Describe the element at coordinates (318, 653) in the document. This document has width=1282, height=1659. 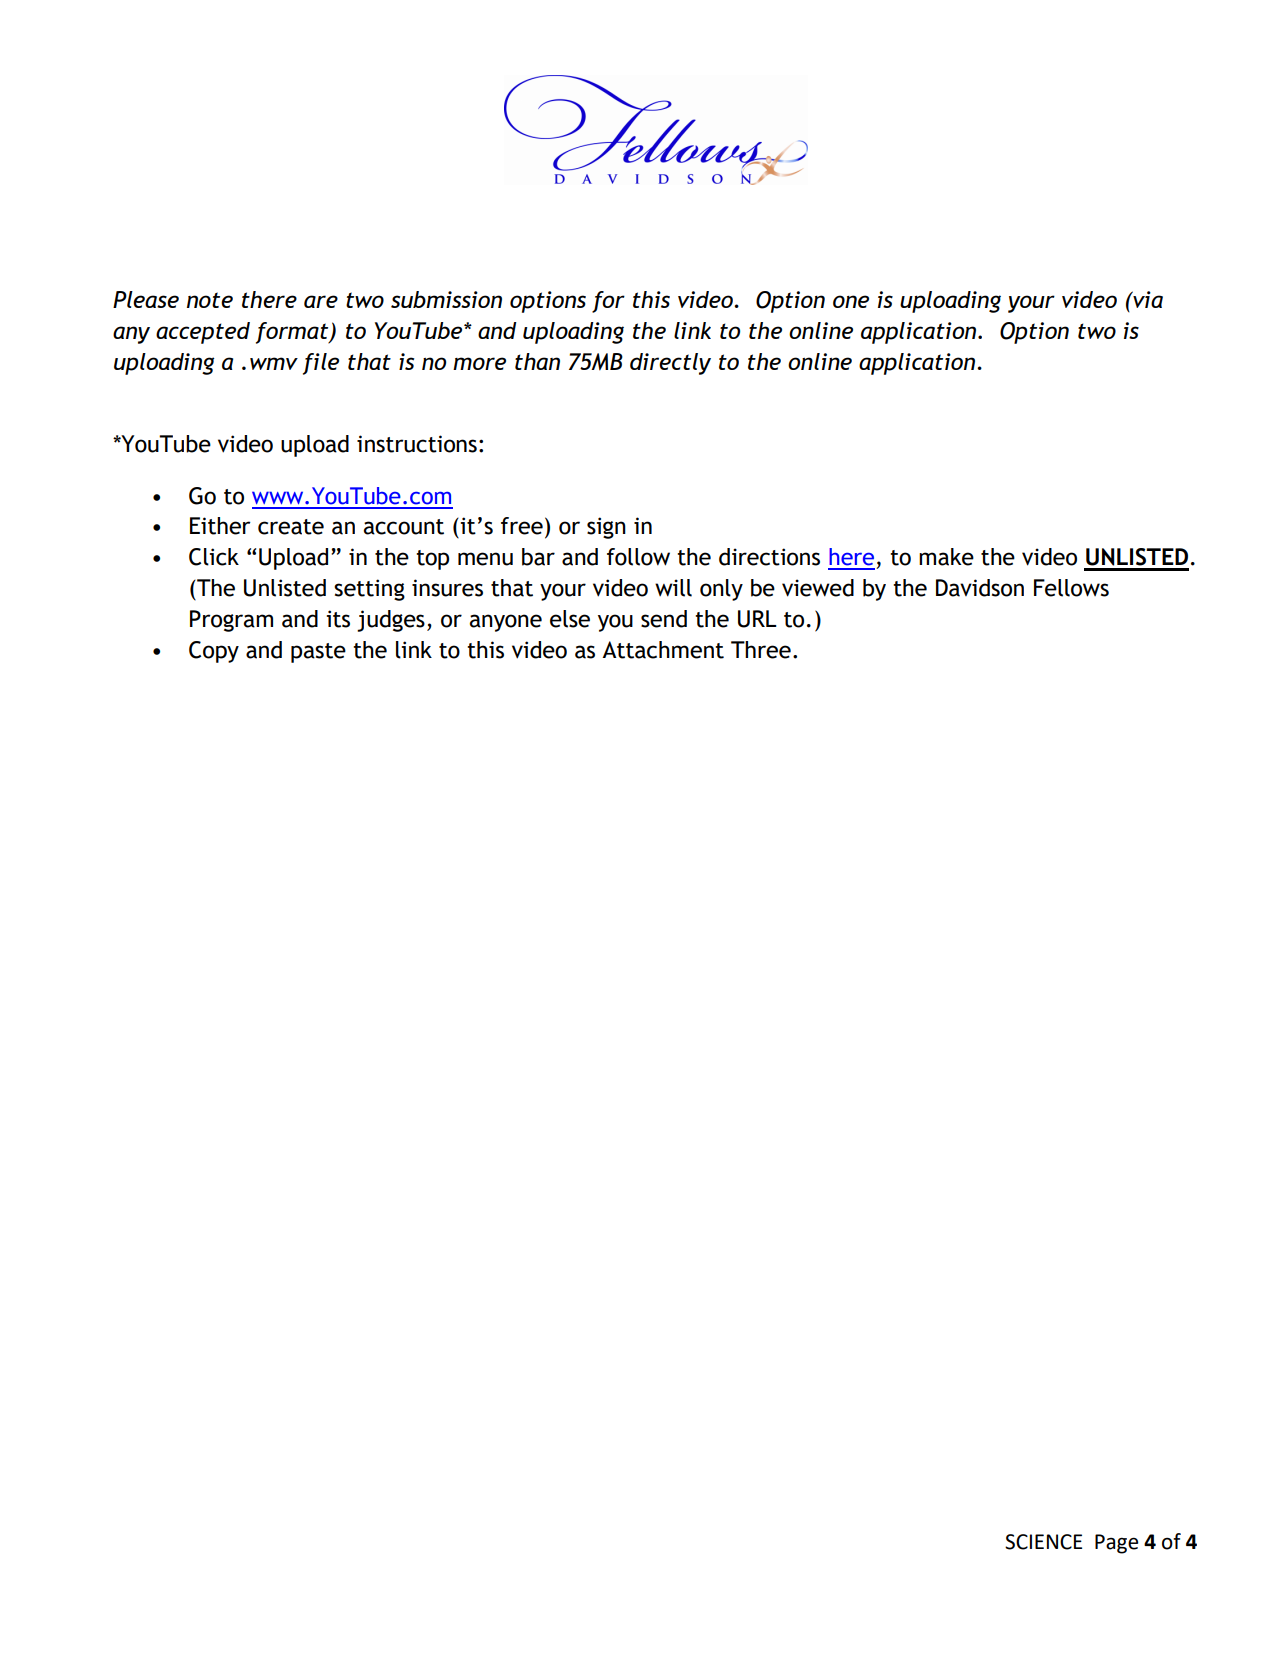
I see `paste` at that location.
